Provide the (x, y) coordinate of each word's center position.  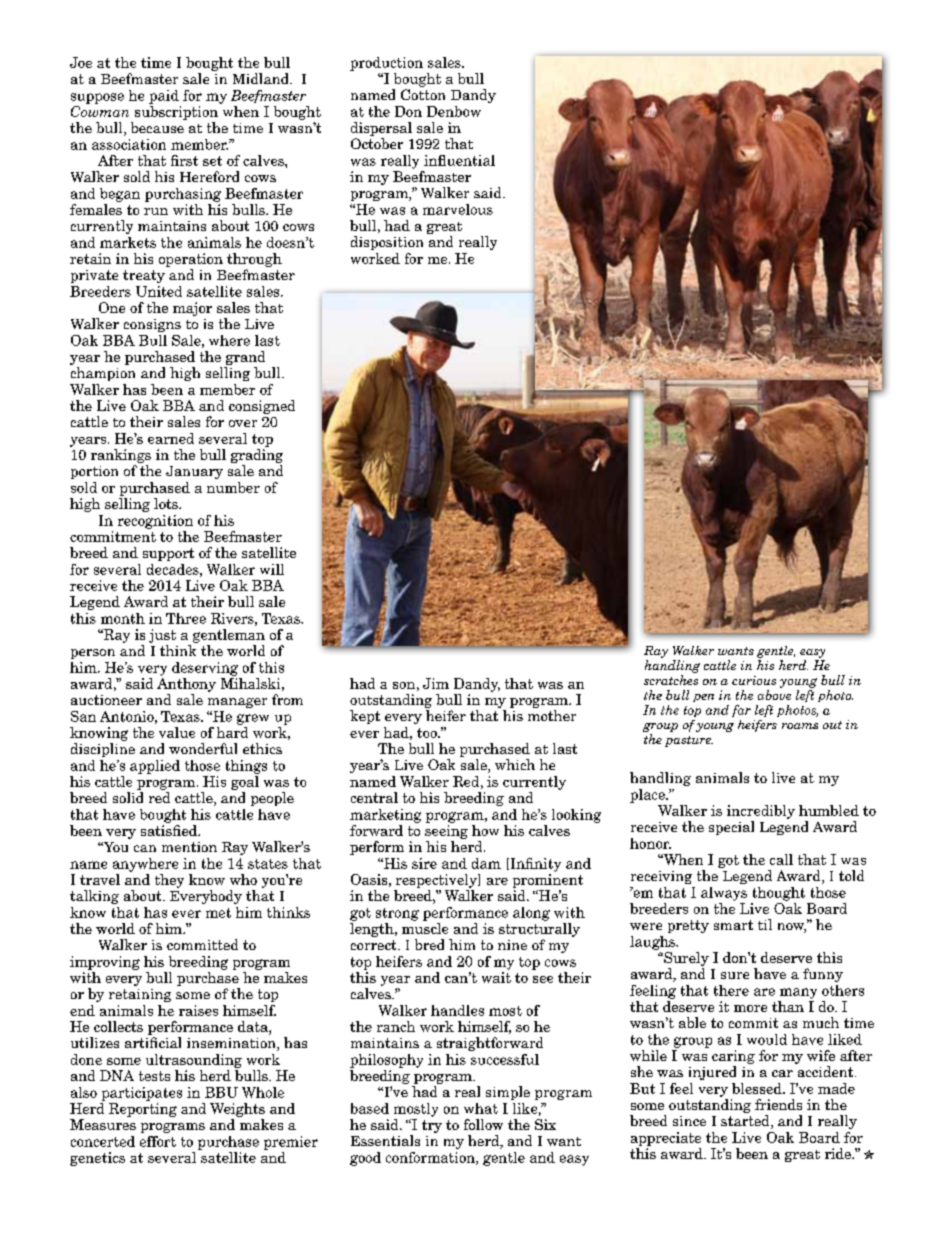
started (746, 1122)
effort (158, 1141)
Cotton (423, 94)
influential (459, 160)
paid (164, 97)
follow (483, 1124)
